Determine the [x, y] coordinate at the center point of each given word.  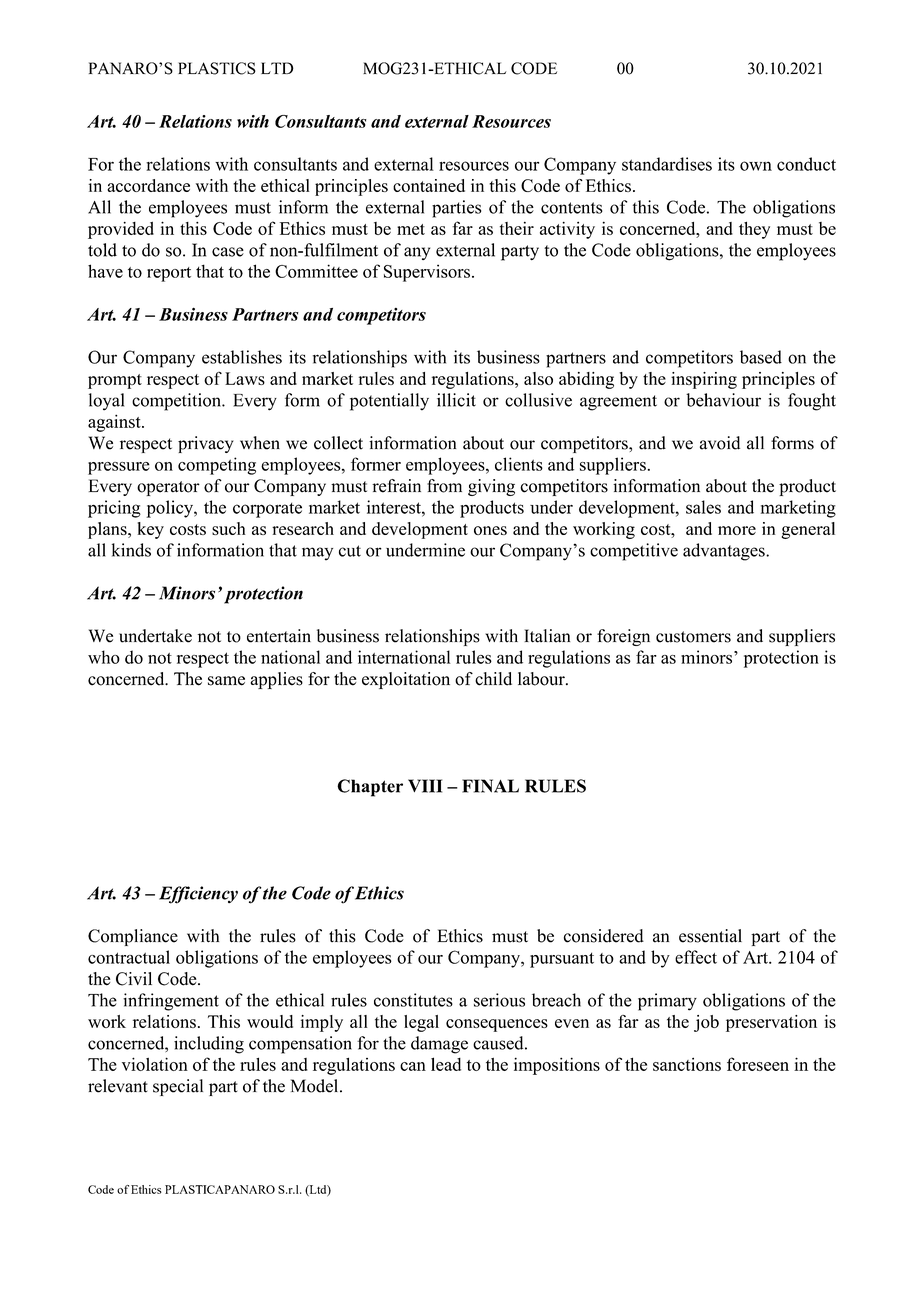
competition [177, 402]
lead [446, 1064]
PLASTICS [217, 68]
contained [429, 185]
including [209, 1045]
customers [693, 637]
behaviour [723, 400]
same [226, 681]
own [756, 166]
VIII [425, 786]
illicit [456, 400]
